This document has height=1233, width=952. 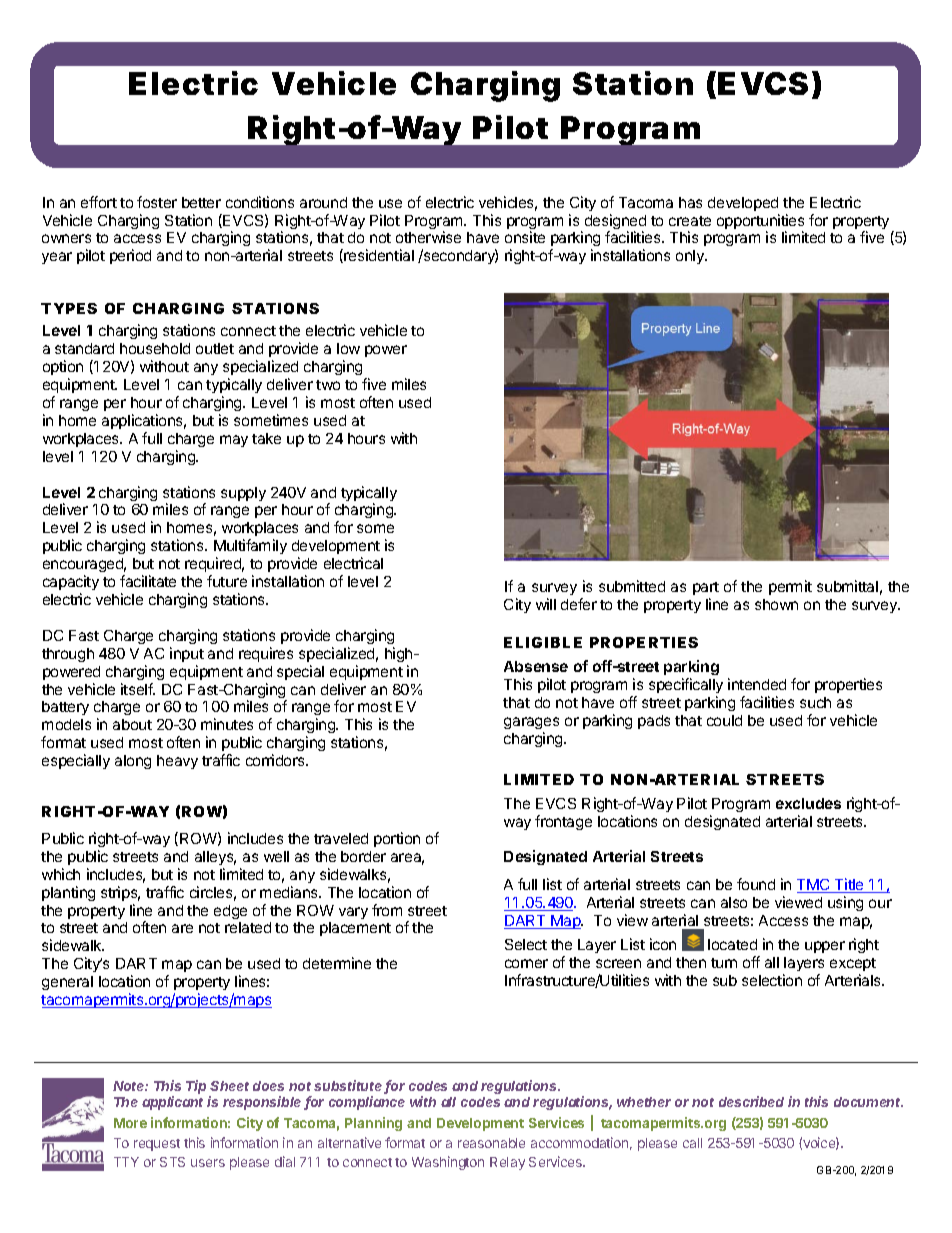 What do you see at coordinates (760, 223) in the document?
I see `opportunities` at bounding box center [760, 223].
